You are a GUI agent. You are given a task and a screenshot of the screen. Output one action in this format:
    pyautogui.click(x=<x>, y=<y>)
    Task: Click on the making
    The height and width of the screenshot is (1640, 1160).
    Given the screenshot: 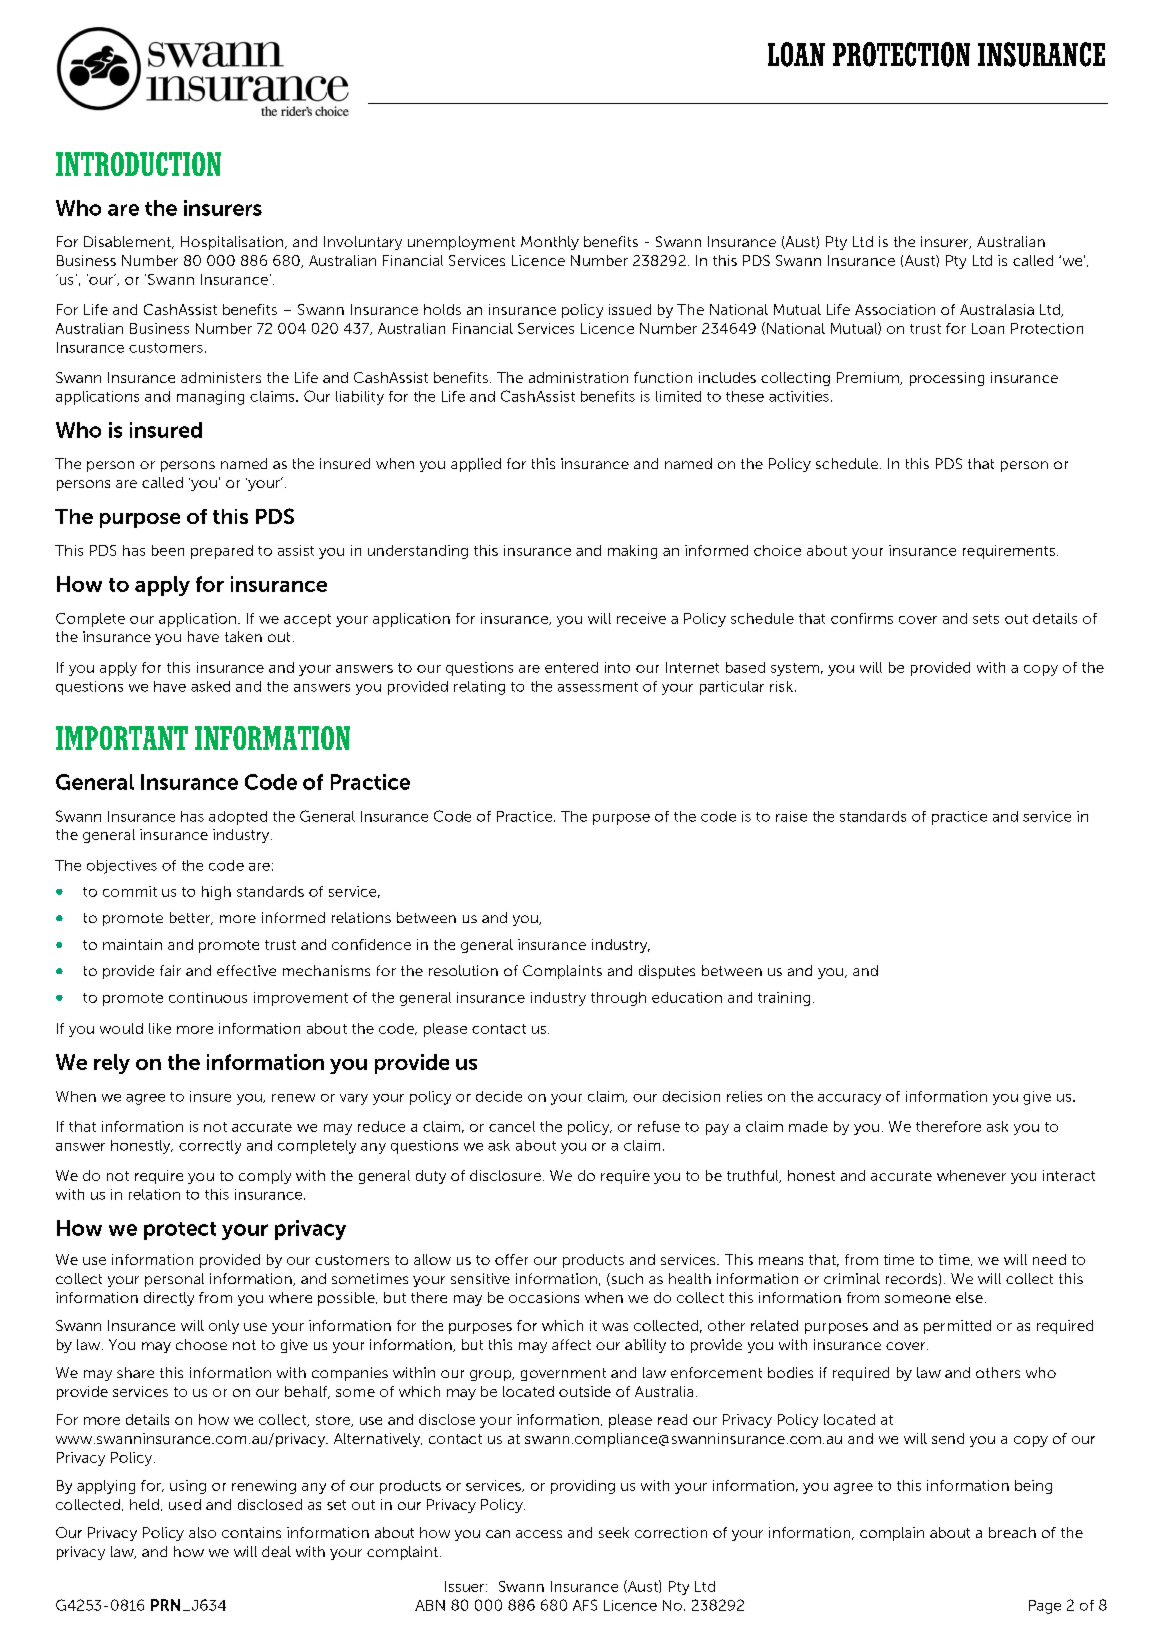 What is the action you would take?
    pyautogui.click(x=632, y=552)
